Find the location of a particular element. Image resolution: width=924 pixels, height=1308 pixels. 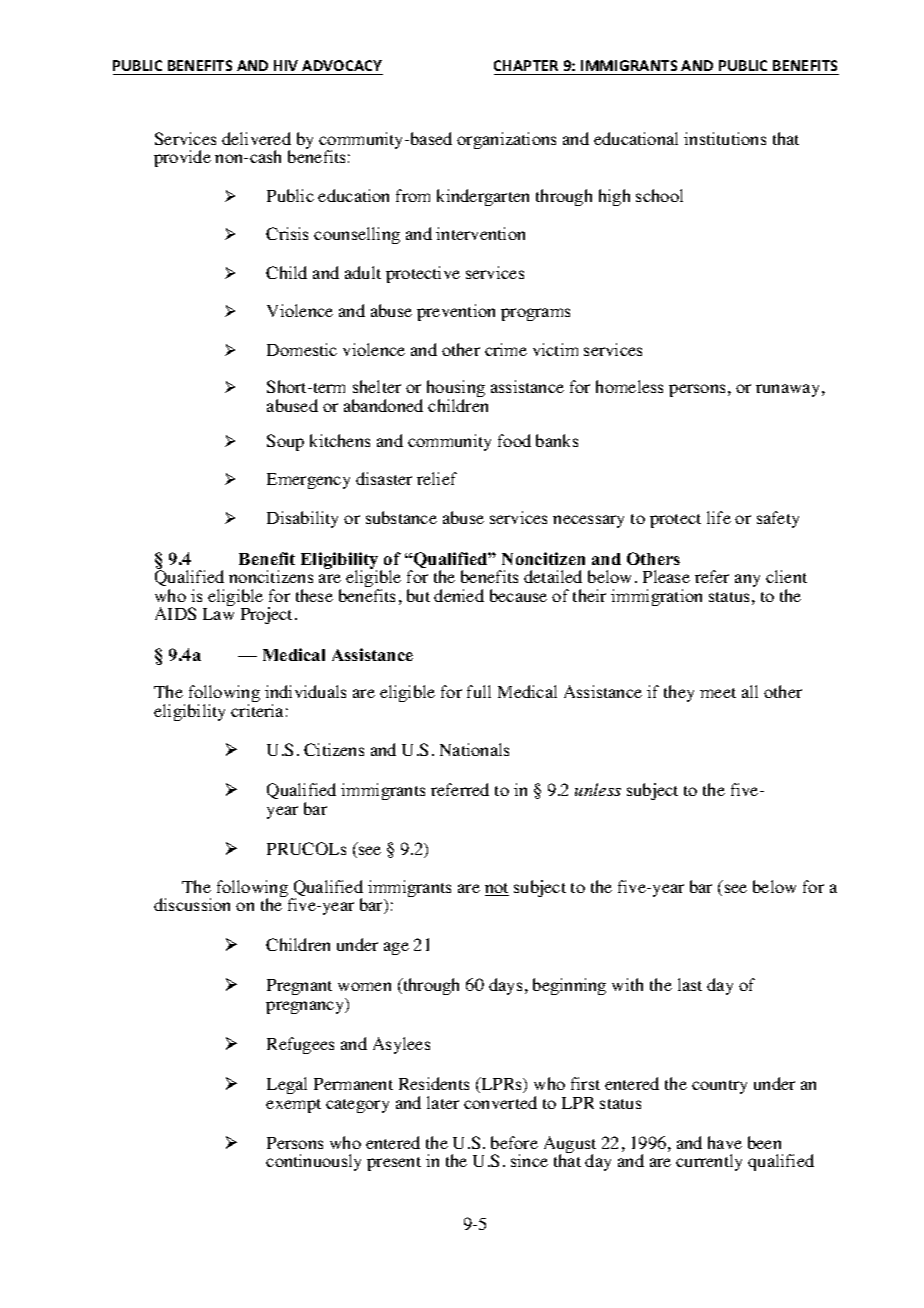

life is located at coordinates (719, 517).
